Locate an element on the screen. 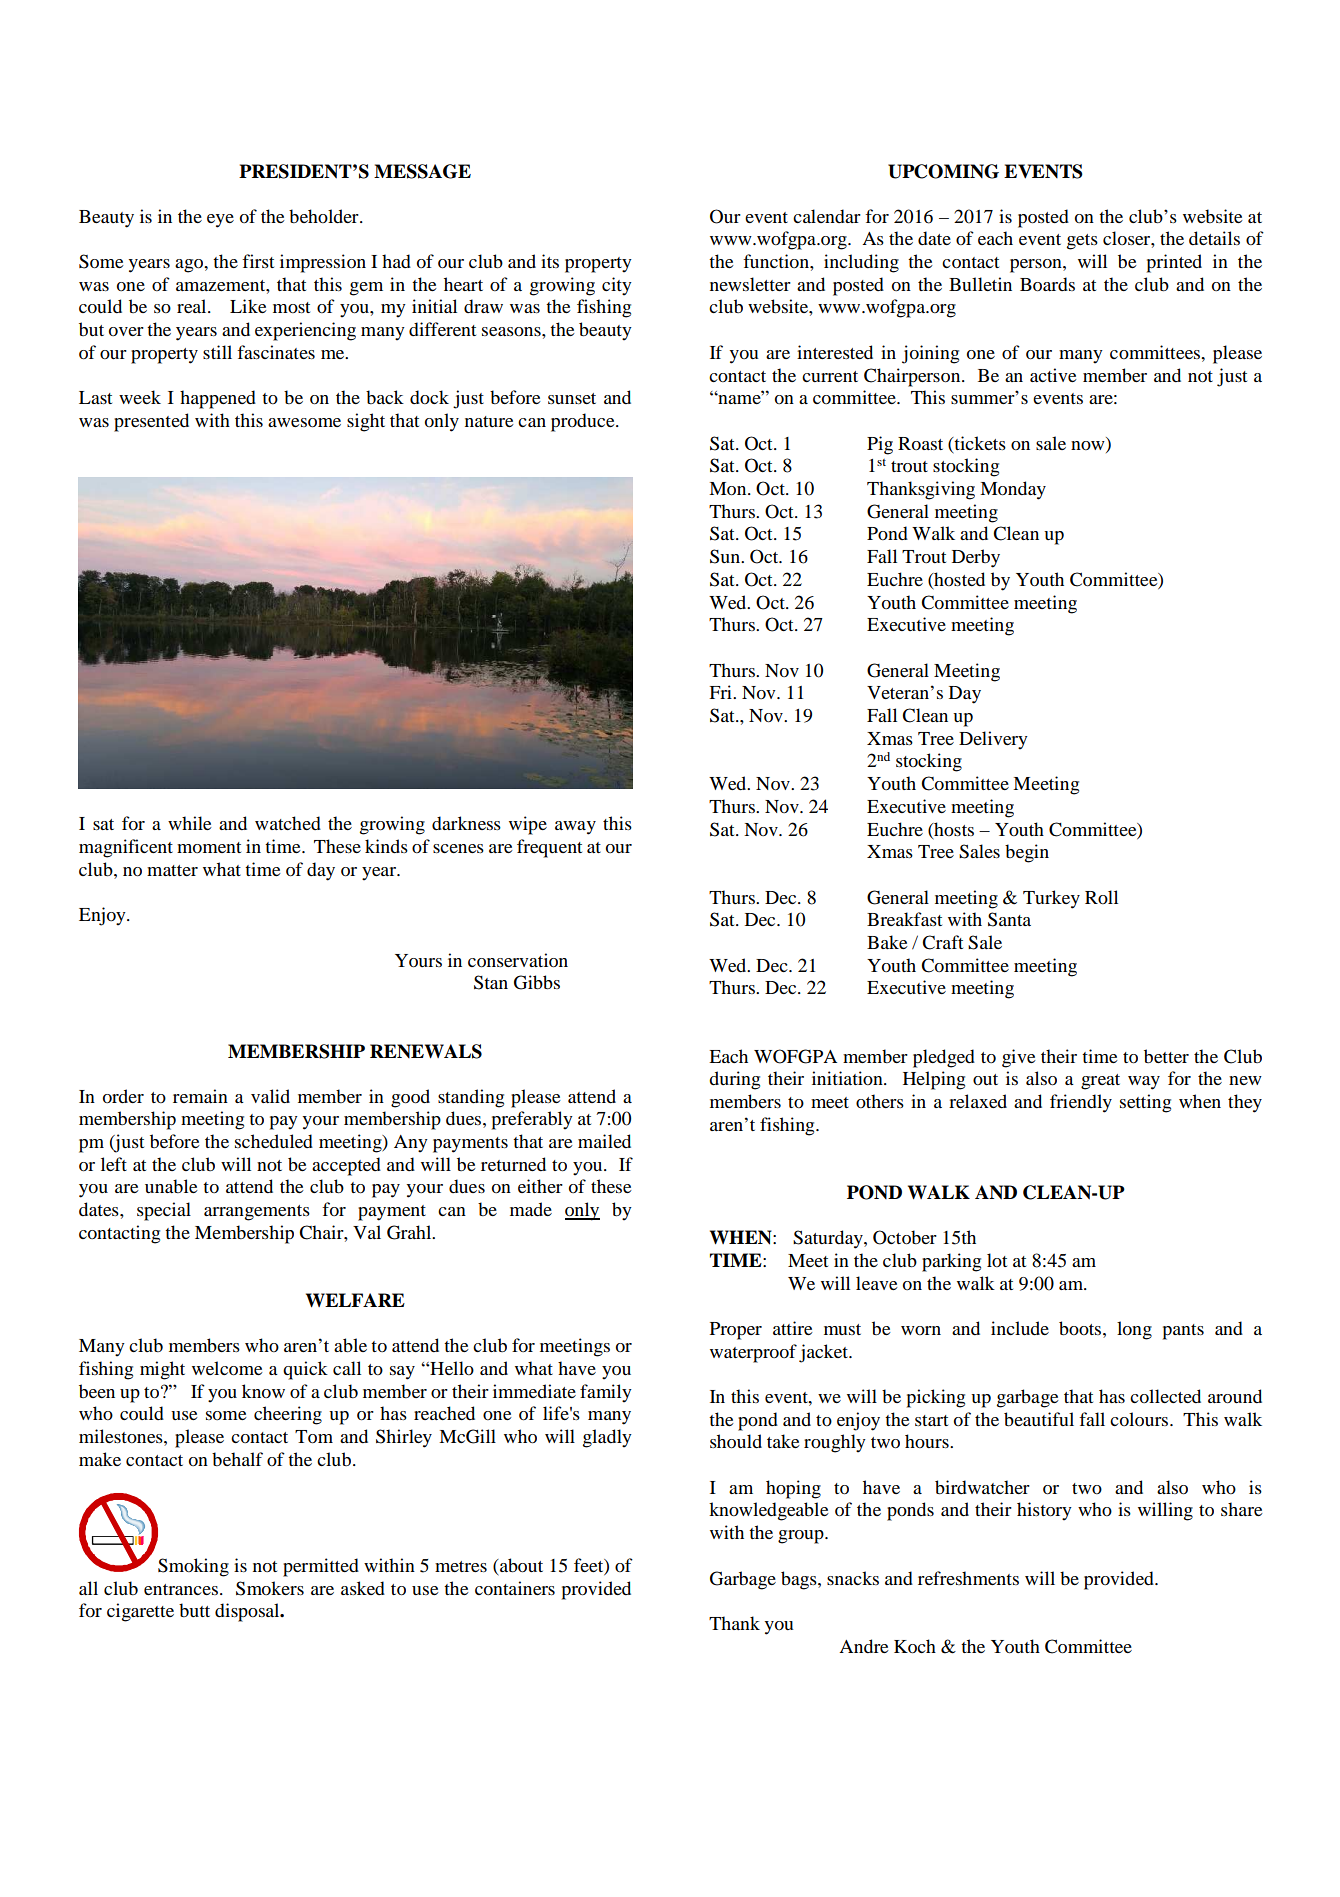 The height and width of the screenshot is (1897, 1340). Delivery is located at coordinates (993, 740).
